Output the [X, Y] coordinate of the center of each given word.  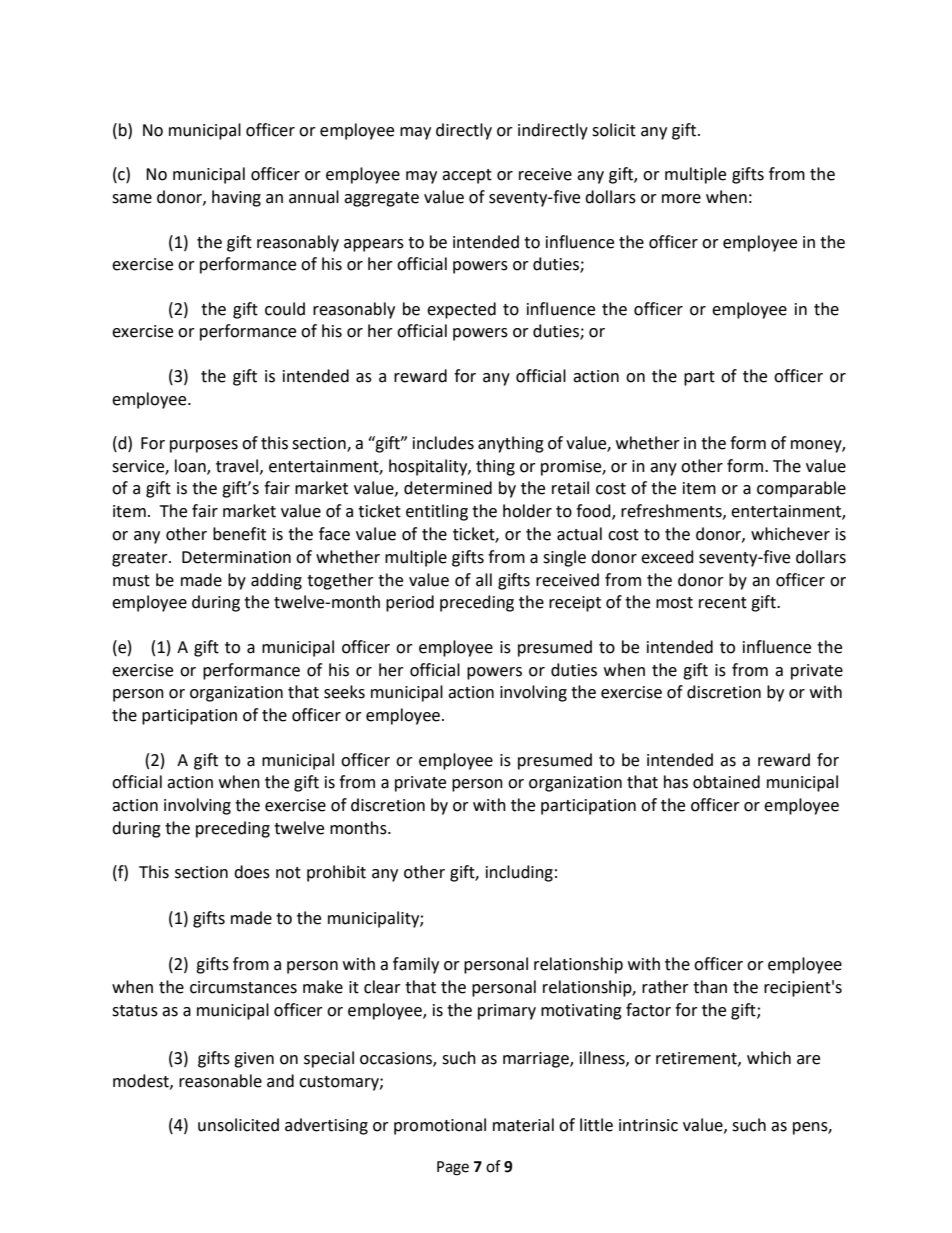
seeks [344, 692]
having [236, 198]
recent [723, 603]
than [710, 987]
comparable [801, 489]
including [519, 873]
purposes [204, 446]
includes [443, 443]
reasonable [220, 1081]
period [410, 603]
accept [467, 176]
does [252, 872]
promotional [440, 1126]
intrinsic [648, 1125]
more [681, 199]
